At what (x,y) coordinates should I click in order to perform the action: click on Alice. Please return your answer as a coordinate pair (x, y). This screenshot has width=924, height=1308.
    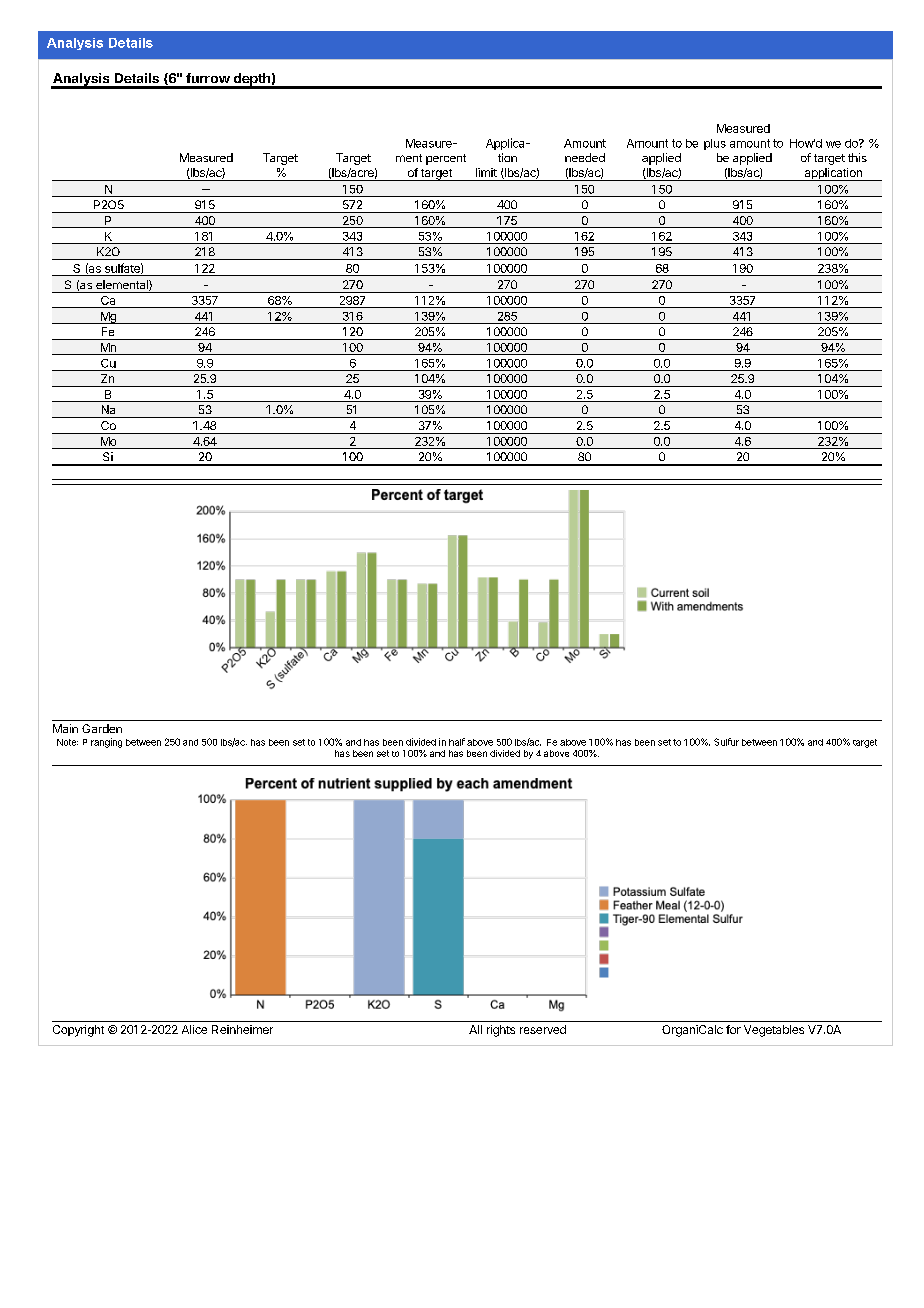
    Looking at the image, I should click on (194, 1029).
